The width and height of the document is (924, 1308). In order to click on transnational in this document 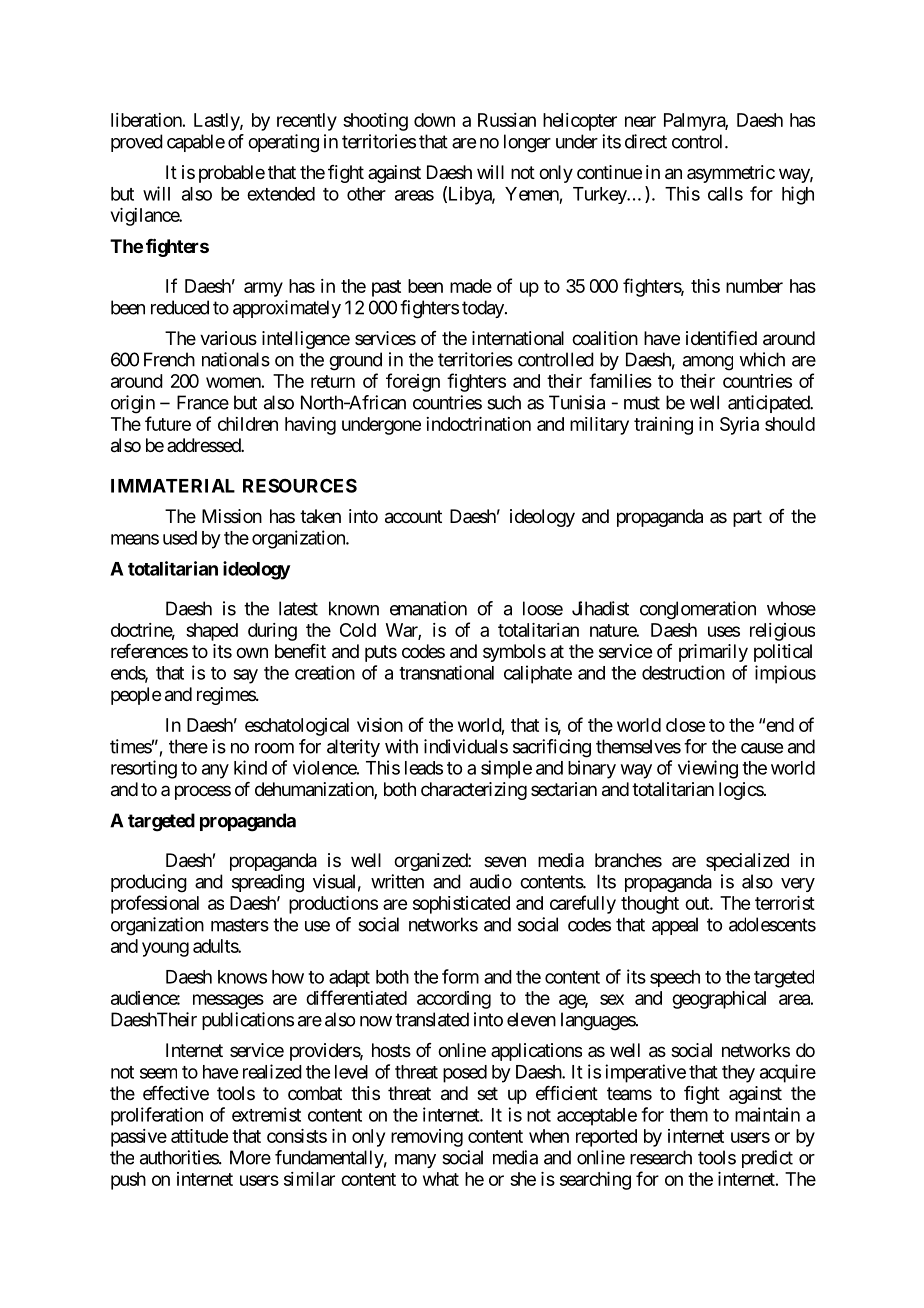, I will do `click(446, 672)`.
